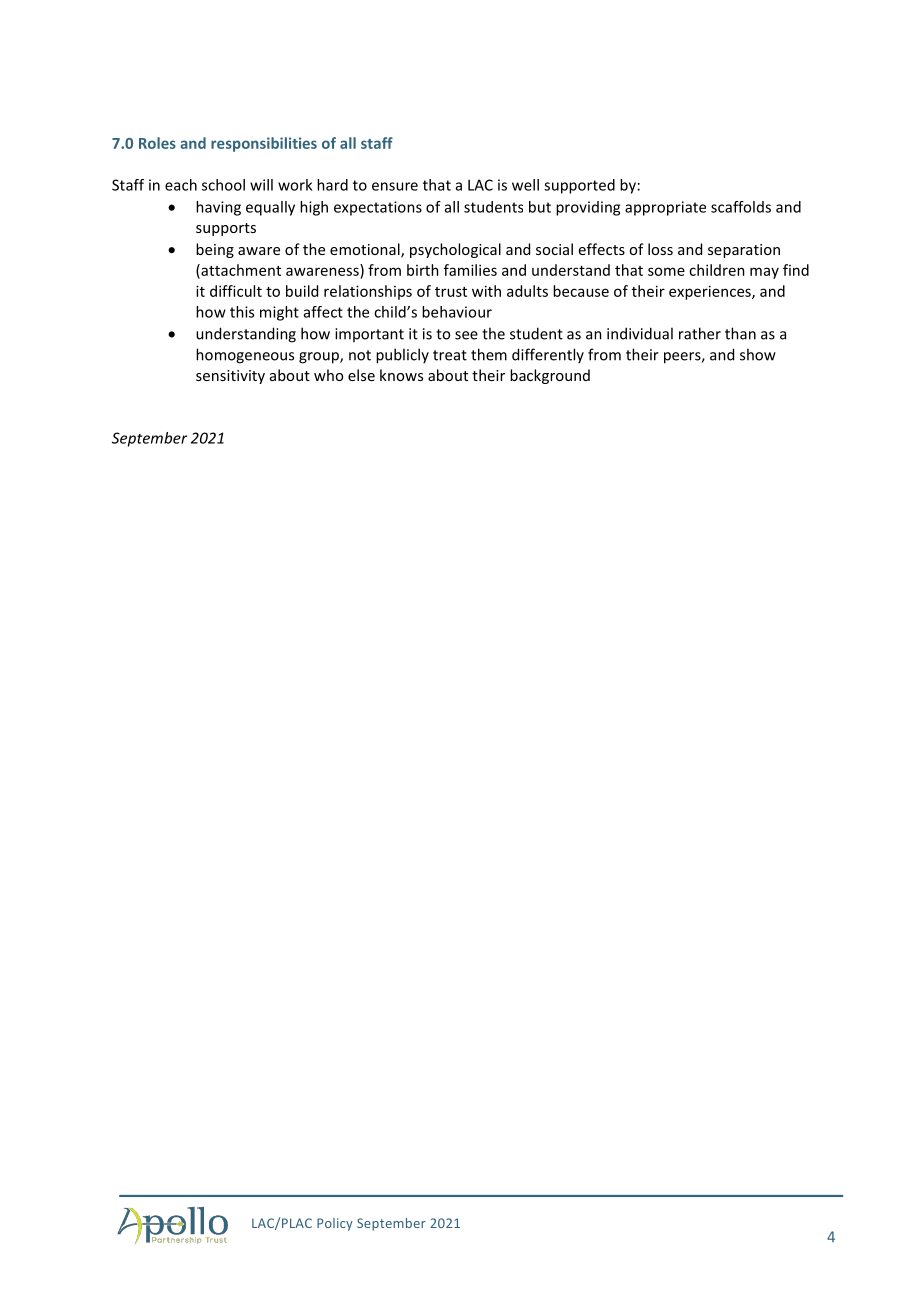 This screenshot has height=1308, width=924. I want to click on knows, so click(401, 375).
